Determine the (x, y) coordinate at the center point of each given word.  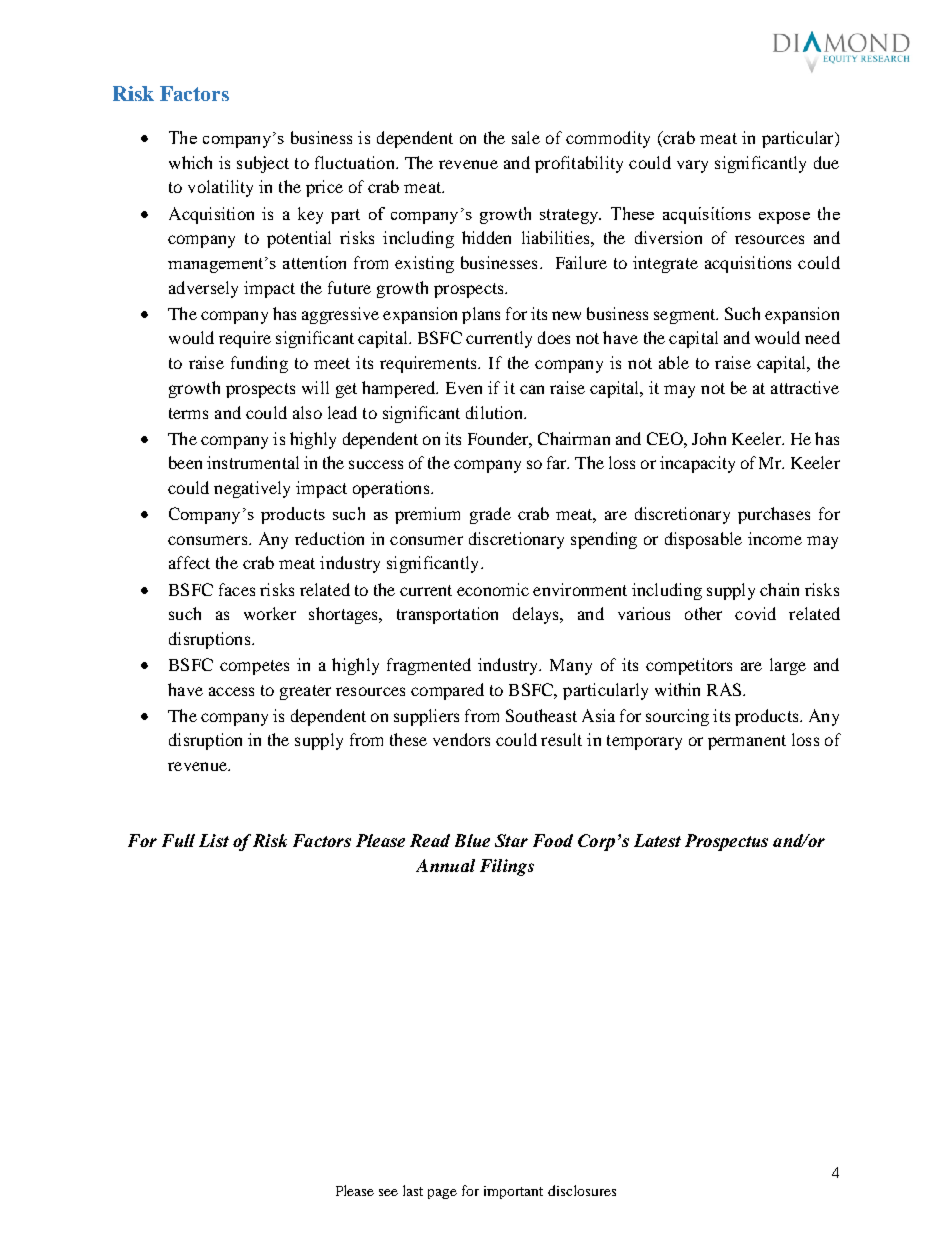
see (388, 1192)
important (513, 1192)
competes (254, 667)
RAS (725, 689)
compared (447, 691)
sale (526, 137)
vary (692, 166)
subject (263, 164)
